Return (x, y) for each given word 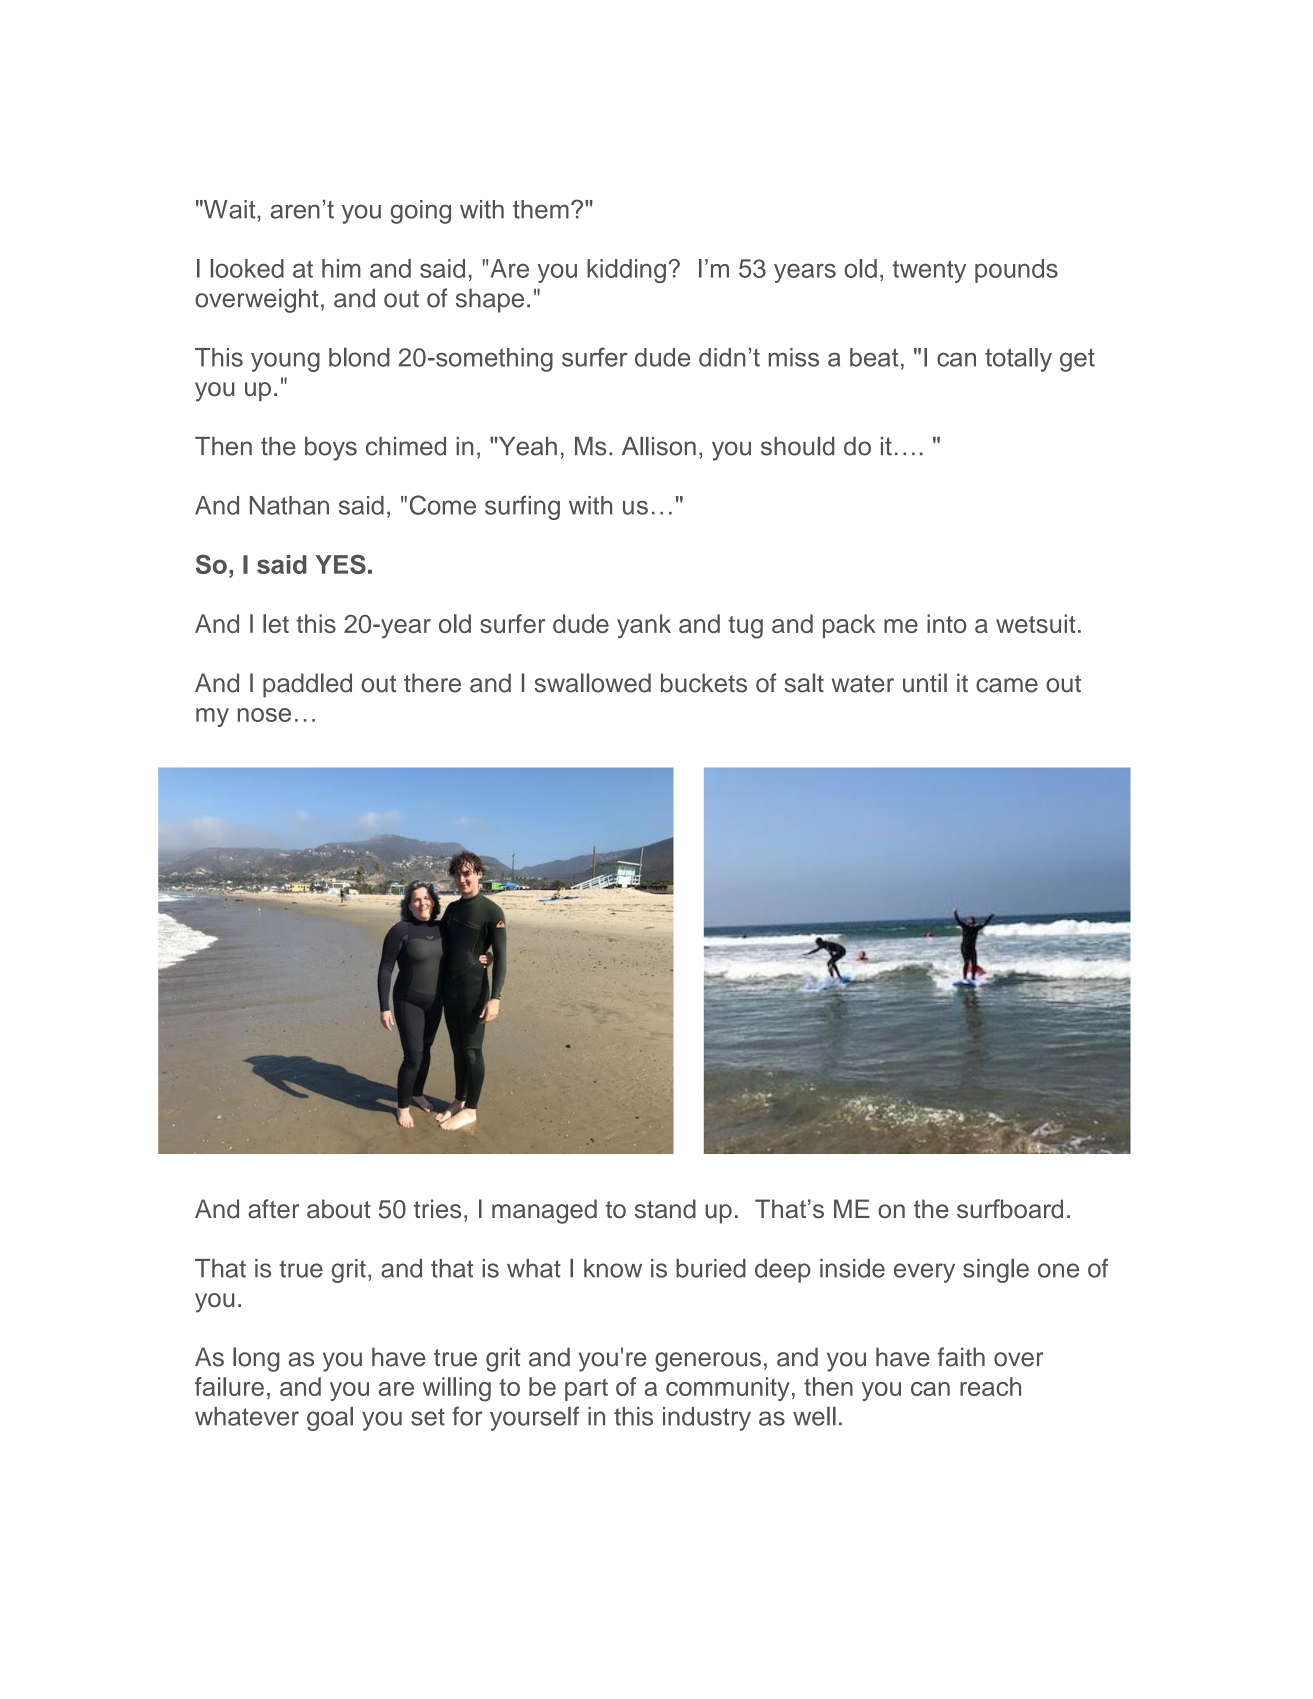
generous (708, 1362)
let (276, 623)
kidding (626, 271)
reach (990, 1386)
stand (665, 1209)
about (338, 1209)
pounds (1016, 271)
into (947, 623)
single (996, 1271)
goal (330, 1419)
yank (644, 626)
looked (247, 268)
